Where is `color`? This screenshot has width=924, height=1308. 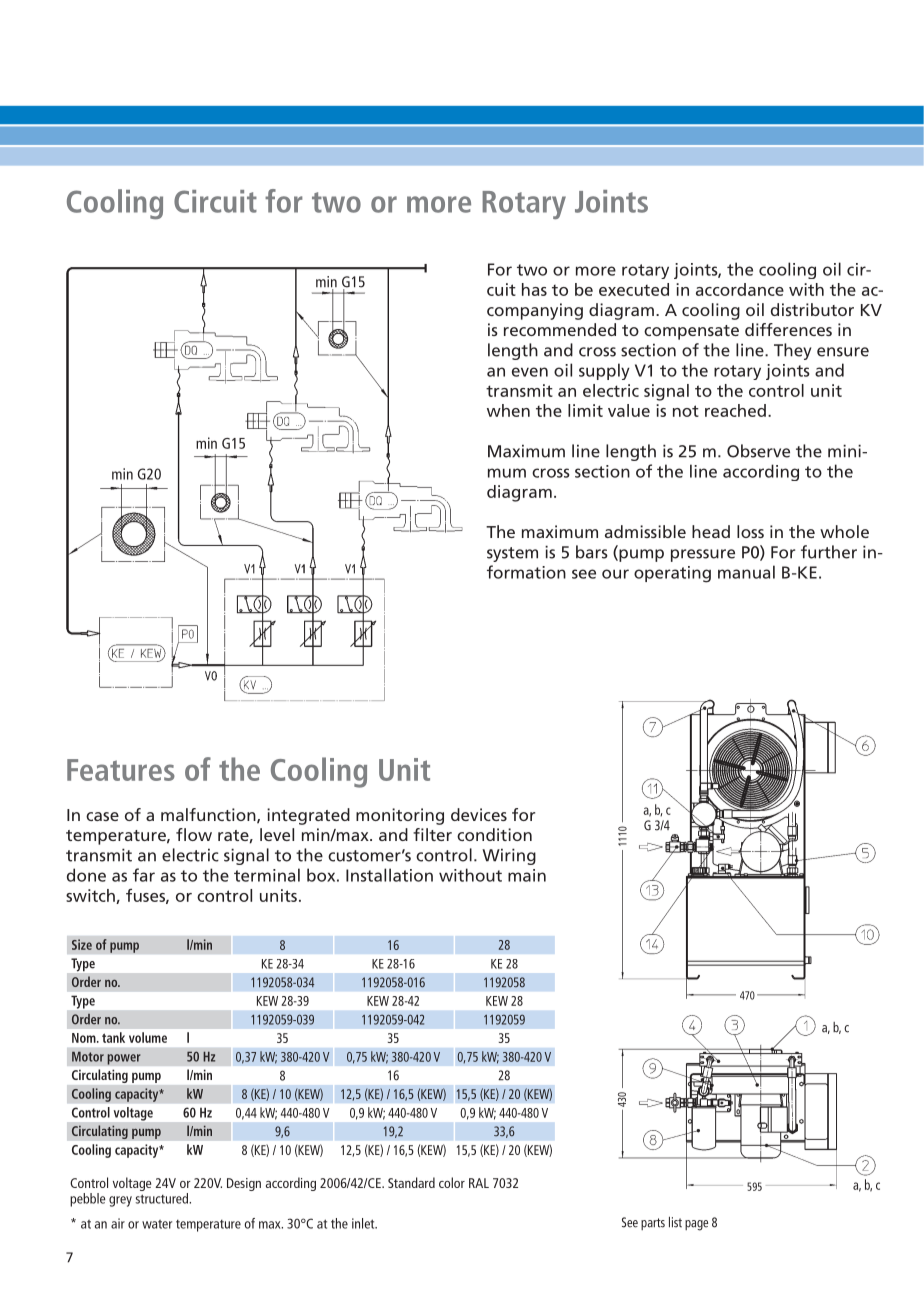 color is located at coordinates (452, 1182).
